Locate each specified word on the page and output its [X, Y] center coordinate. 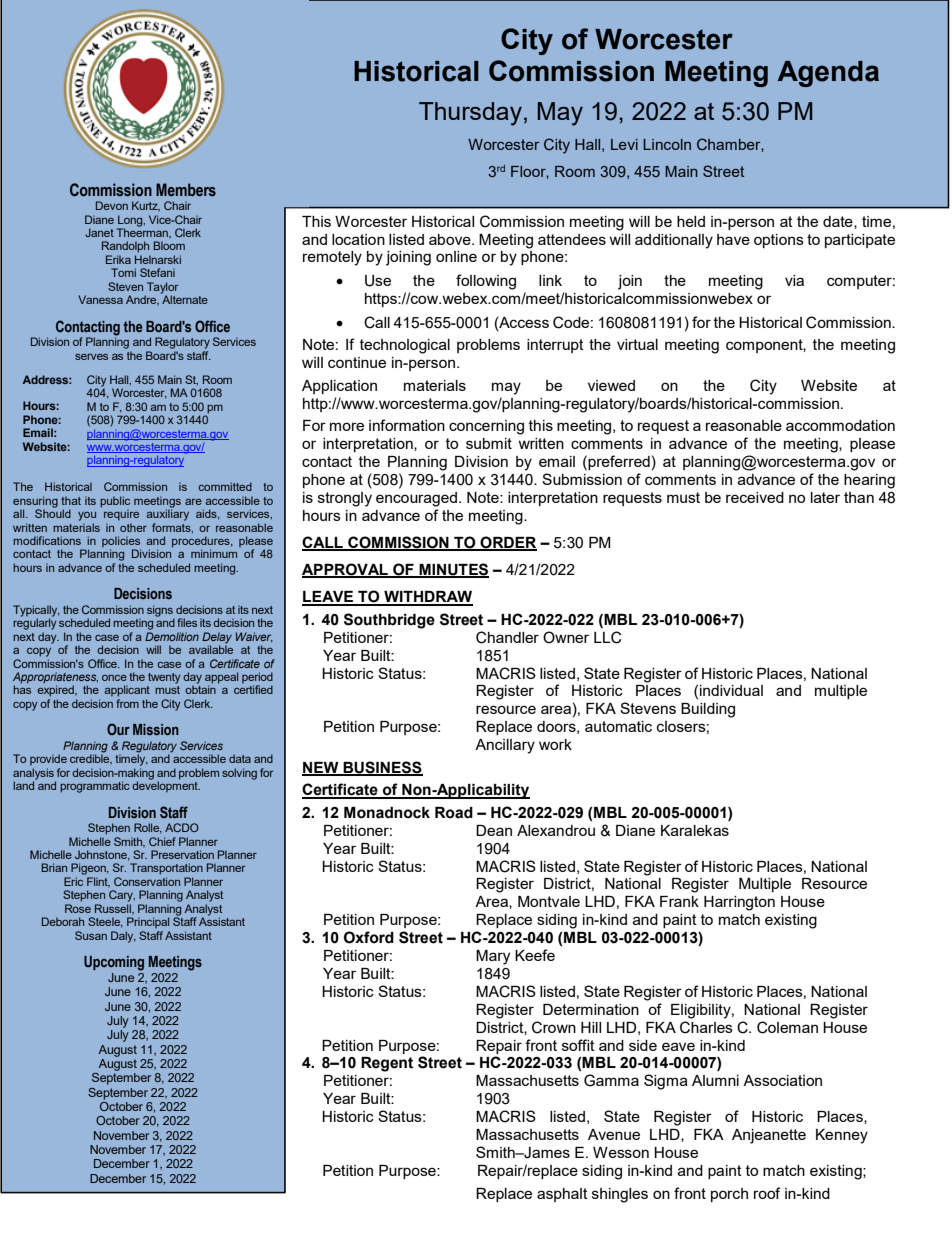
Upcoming [114, 963]
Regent [387, 1064]
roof [767, 1193]
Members [186, 190]
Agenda [828, 74]
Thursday [472, 114]
